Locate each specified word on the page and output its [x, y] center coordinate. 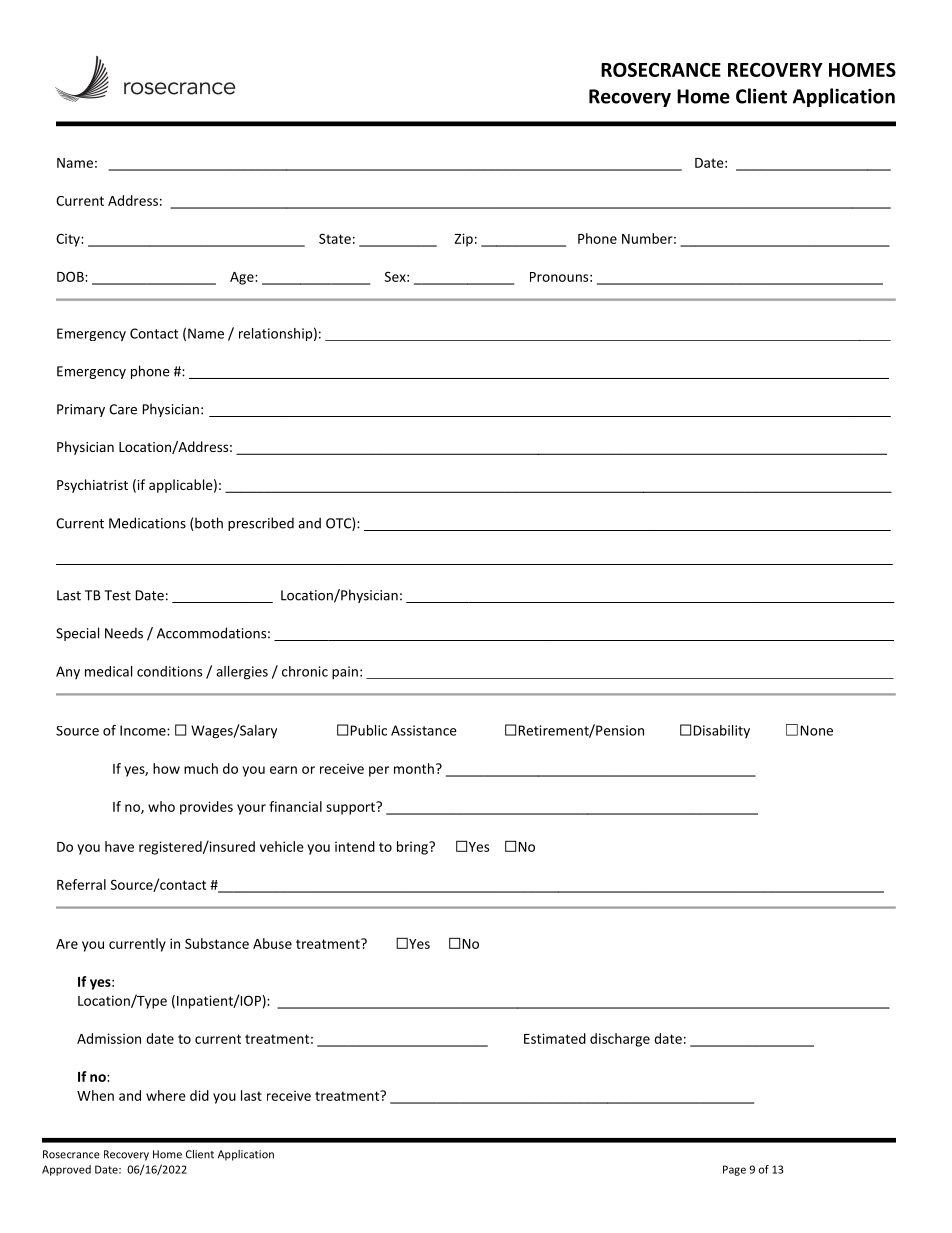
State [335, 238]
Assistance [424, 730]
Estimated [555, 1038]
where [166, 1095]
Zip [464, 240]
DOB [71, 276]
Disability [722, 731]
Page [734, 1170]
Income [144, 730]
